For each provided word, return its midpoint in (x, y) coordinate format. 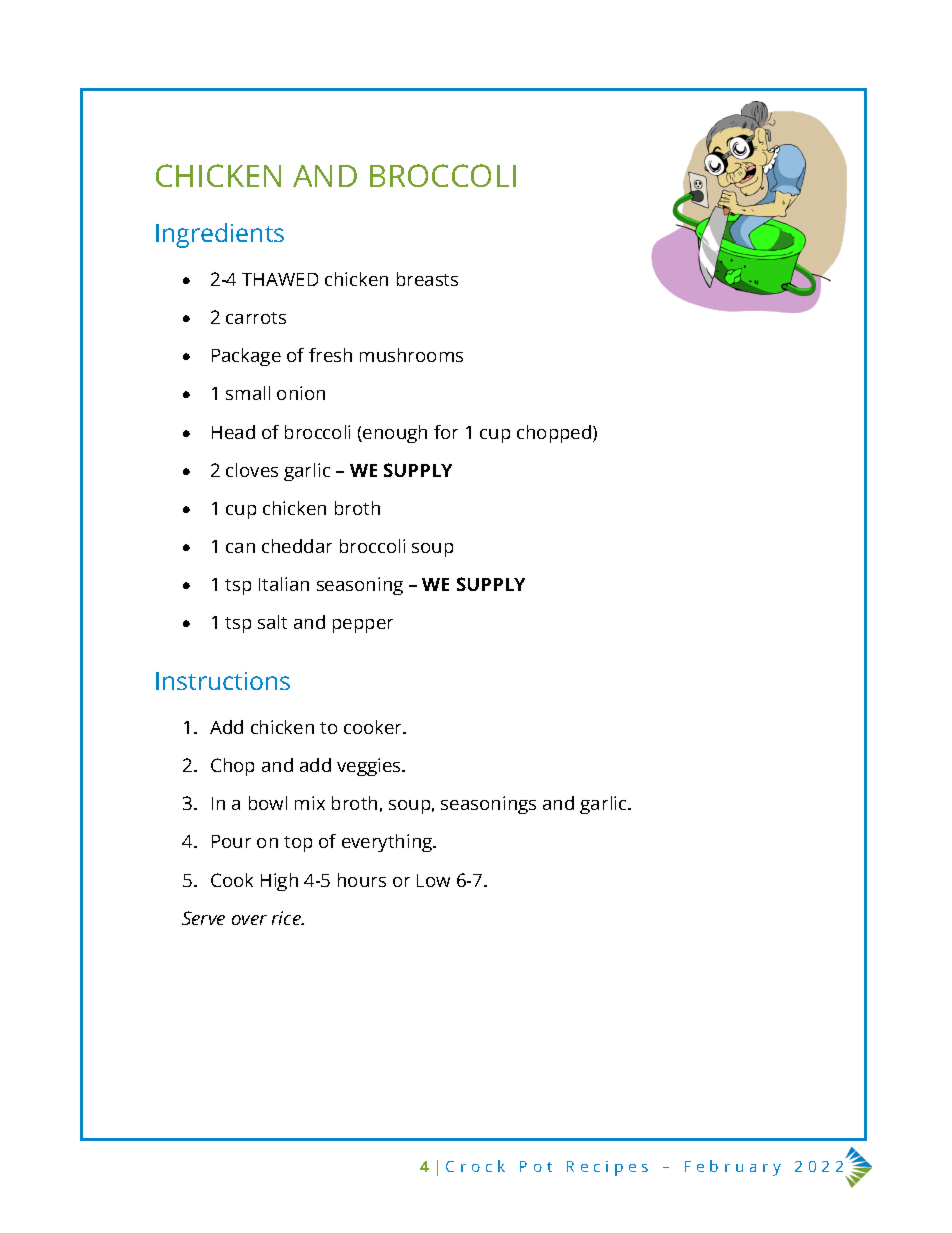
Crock (475, 1166)
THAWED (280, 279)
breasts (427, 279)
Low (433, 880)
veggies (370, 767)
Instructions (223, 681)
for (446, 432)
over (249, 920)
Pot (536, 1166)
